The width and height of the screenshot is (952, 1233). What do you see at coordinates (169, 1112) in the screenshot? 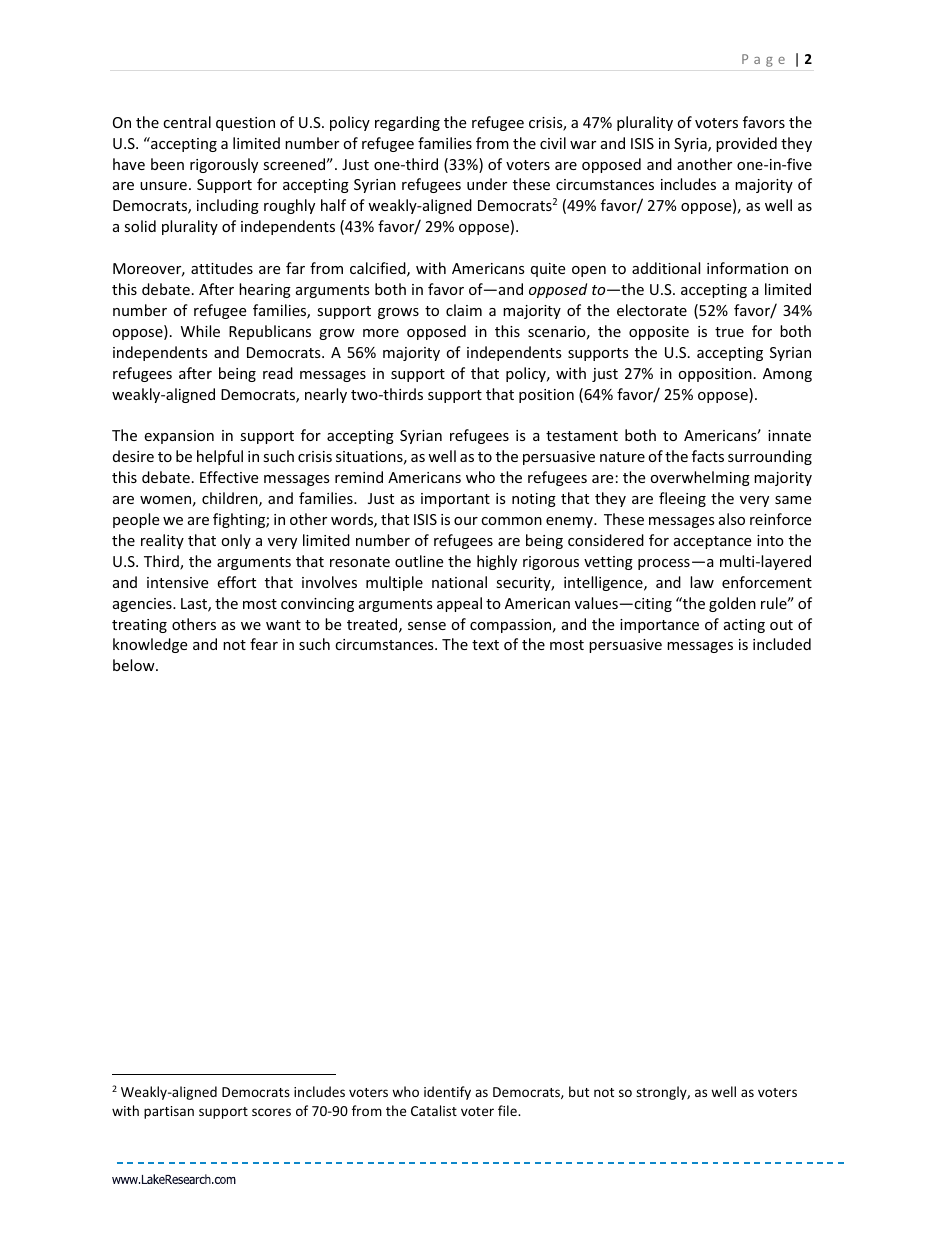
I see `partisan` at bounding box center [169, 1112].
